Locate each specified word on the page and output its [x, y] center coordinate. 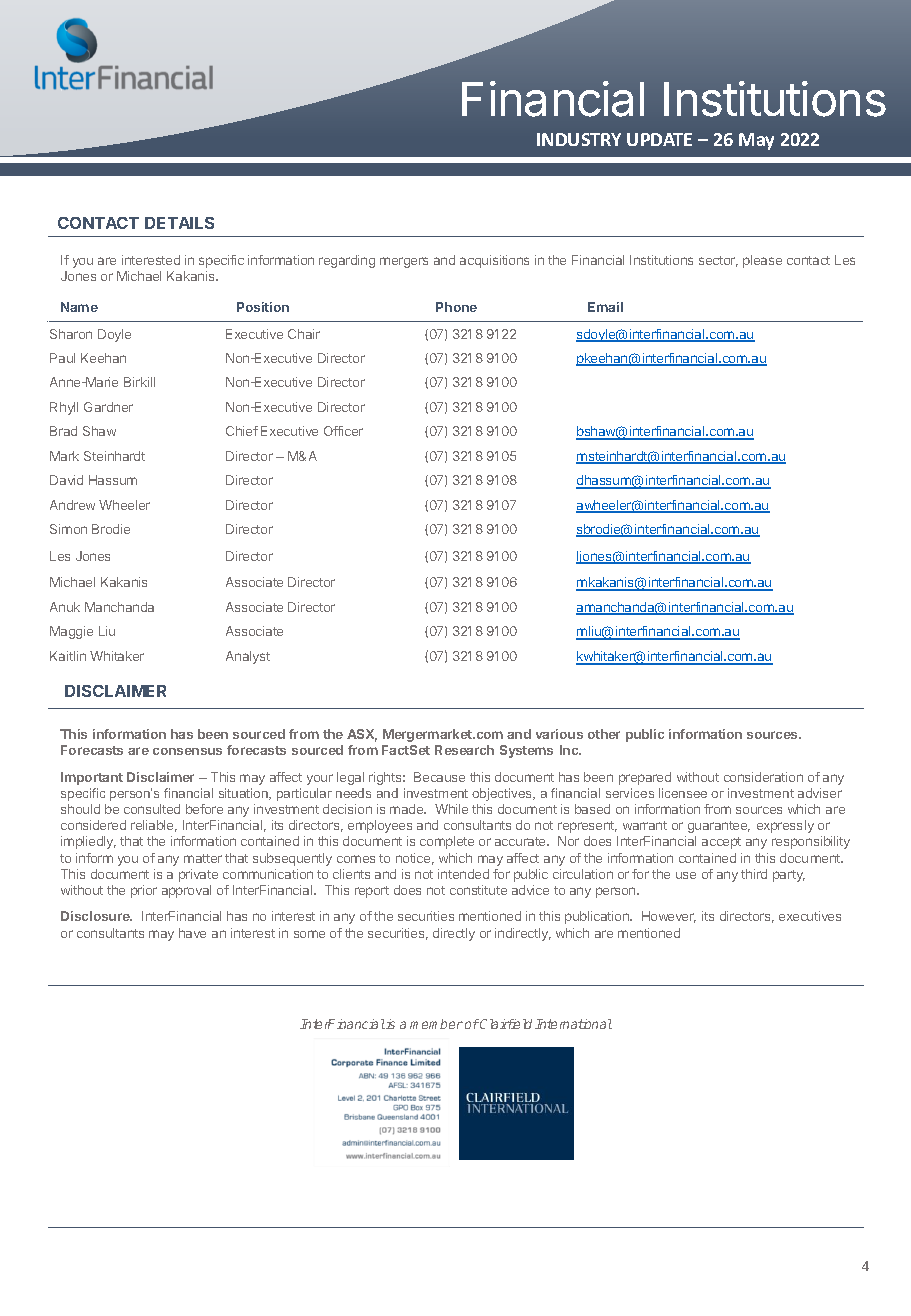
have [192, 933]
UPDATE [659, 139]
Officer [343, 431]
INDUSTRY [579, 139]
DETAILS [179, 223]
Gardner [108, 407]
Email [605, 307]
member [436, 1024]
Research [464, 750]
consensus [187, 751]
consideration [763, 777]
